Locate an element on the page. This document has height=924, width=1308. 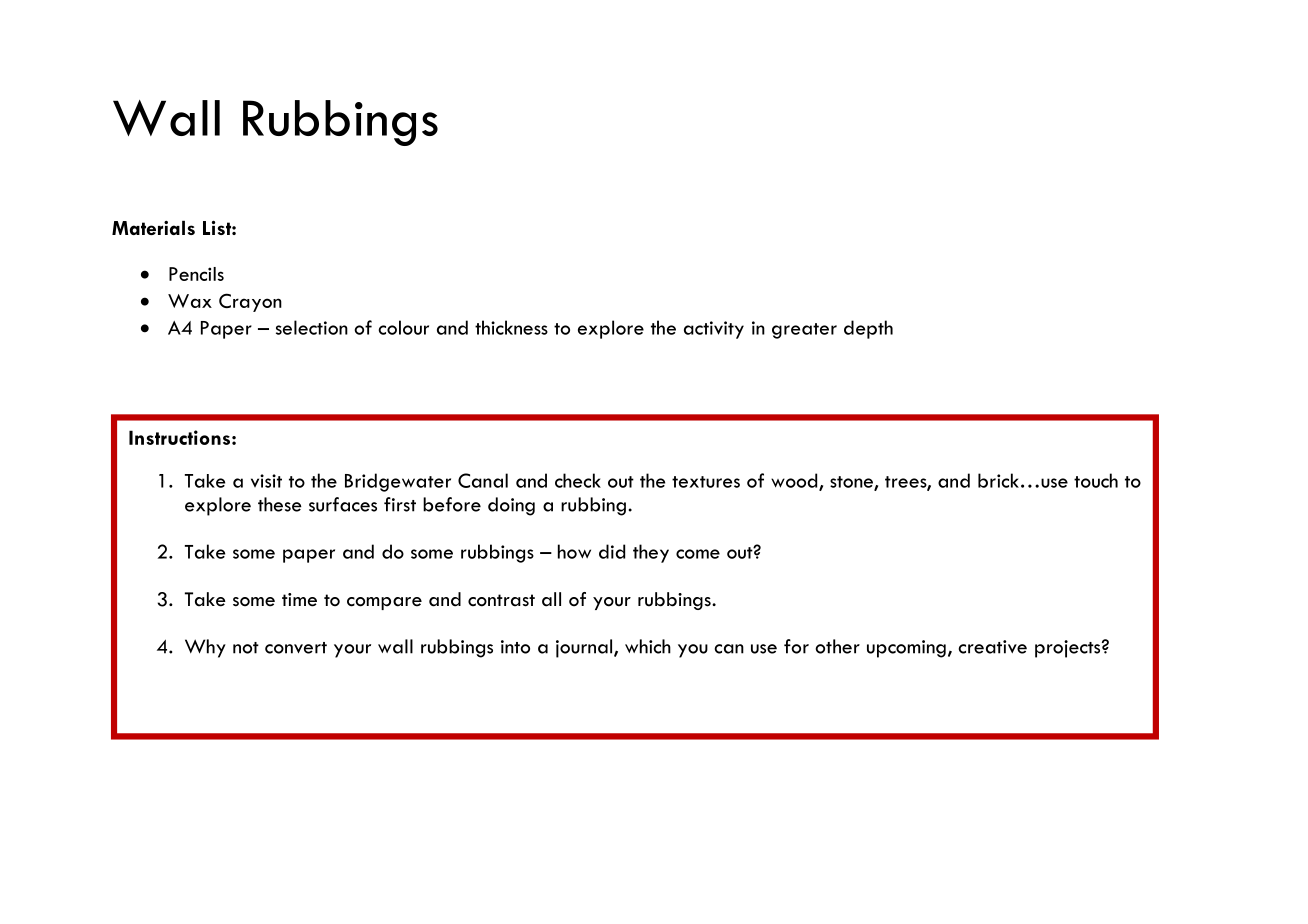
depth is located at coordinates (868, 329).
